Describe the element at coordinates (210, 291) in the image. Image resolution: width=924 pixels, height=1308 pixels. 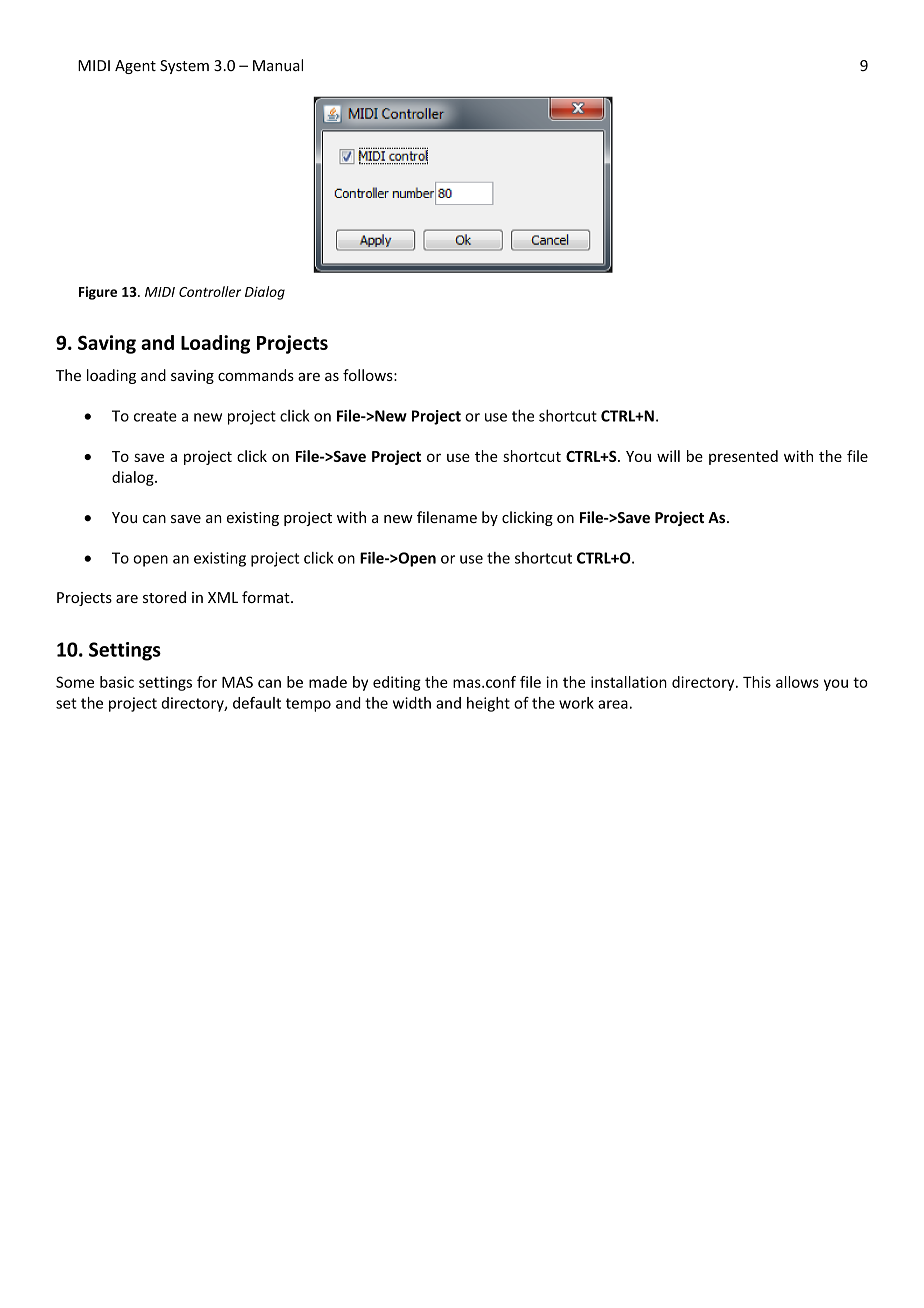
I see `Controller` at that location.
